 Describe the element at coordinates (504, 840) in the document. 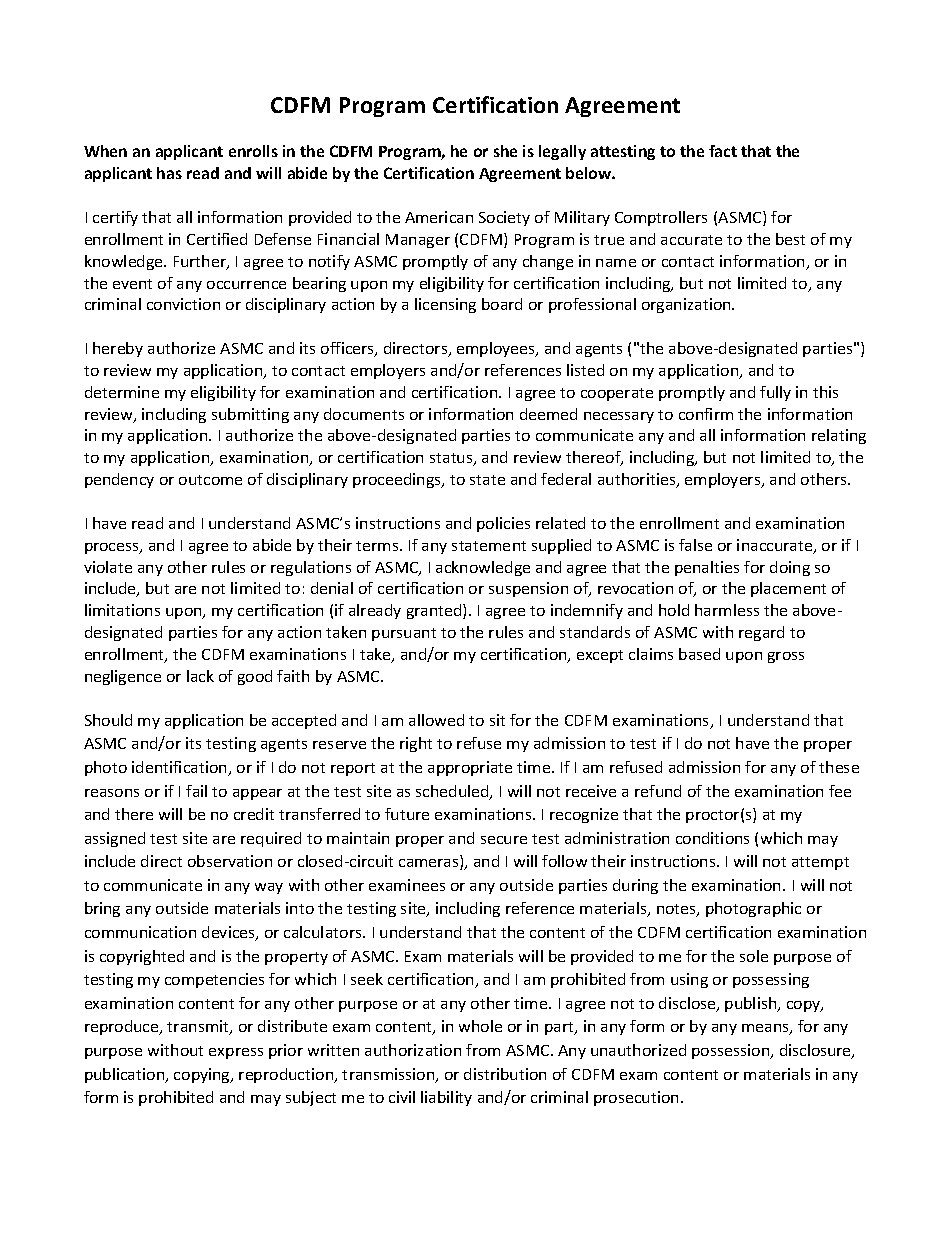

I see `secure` at that location.
